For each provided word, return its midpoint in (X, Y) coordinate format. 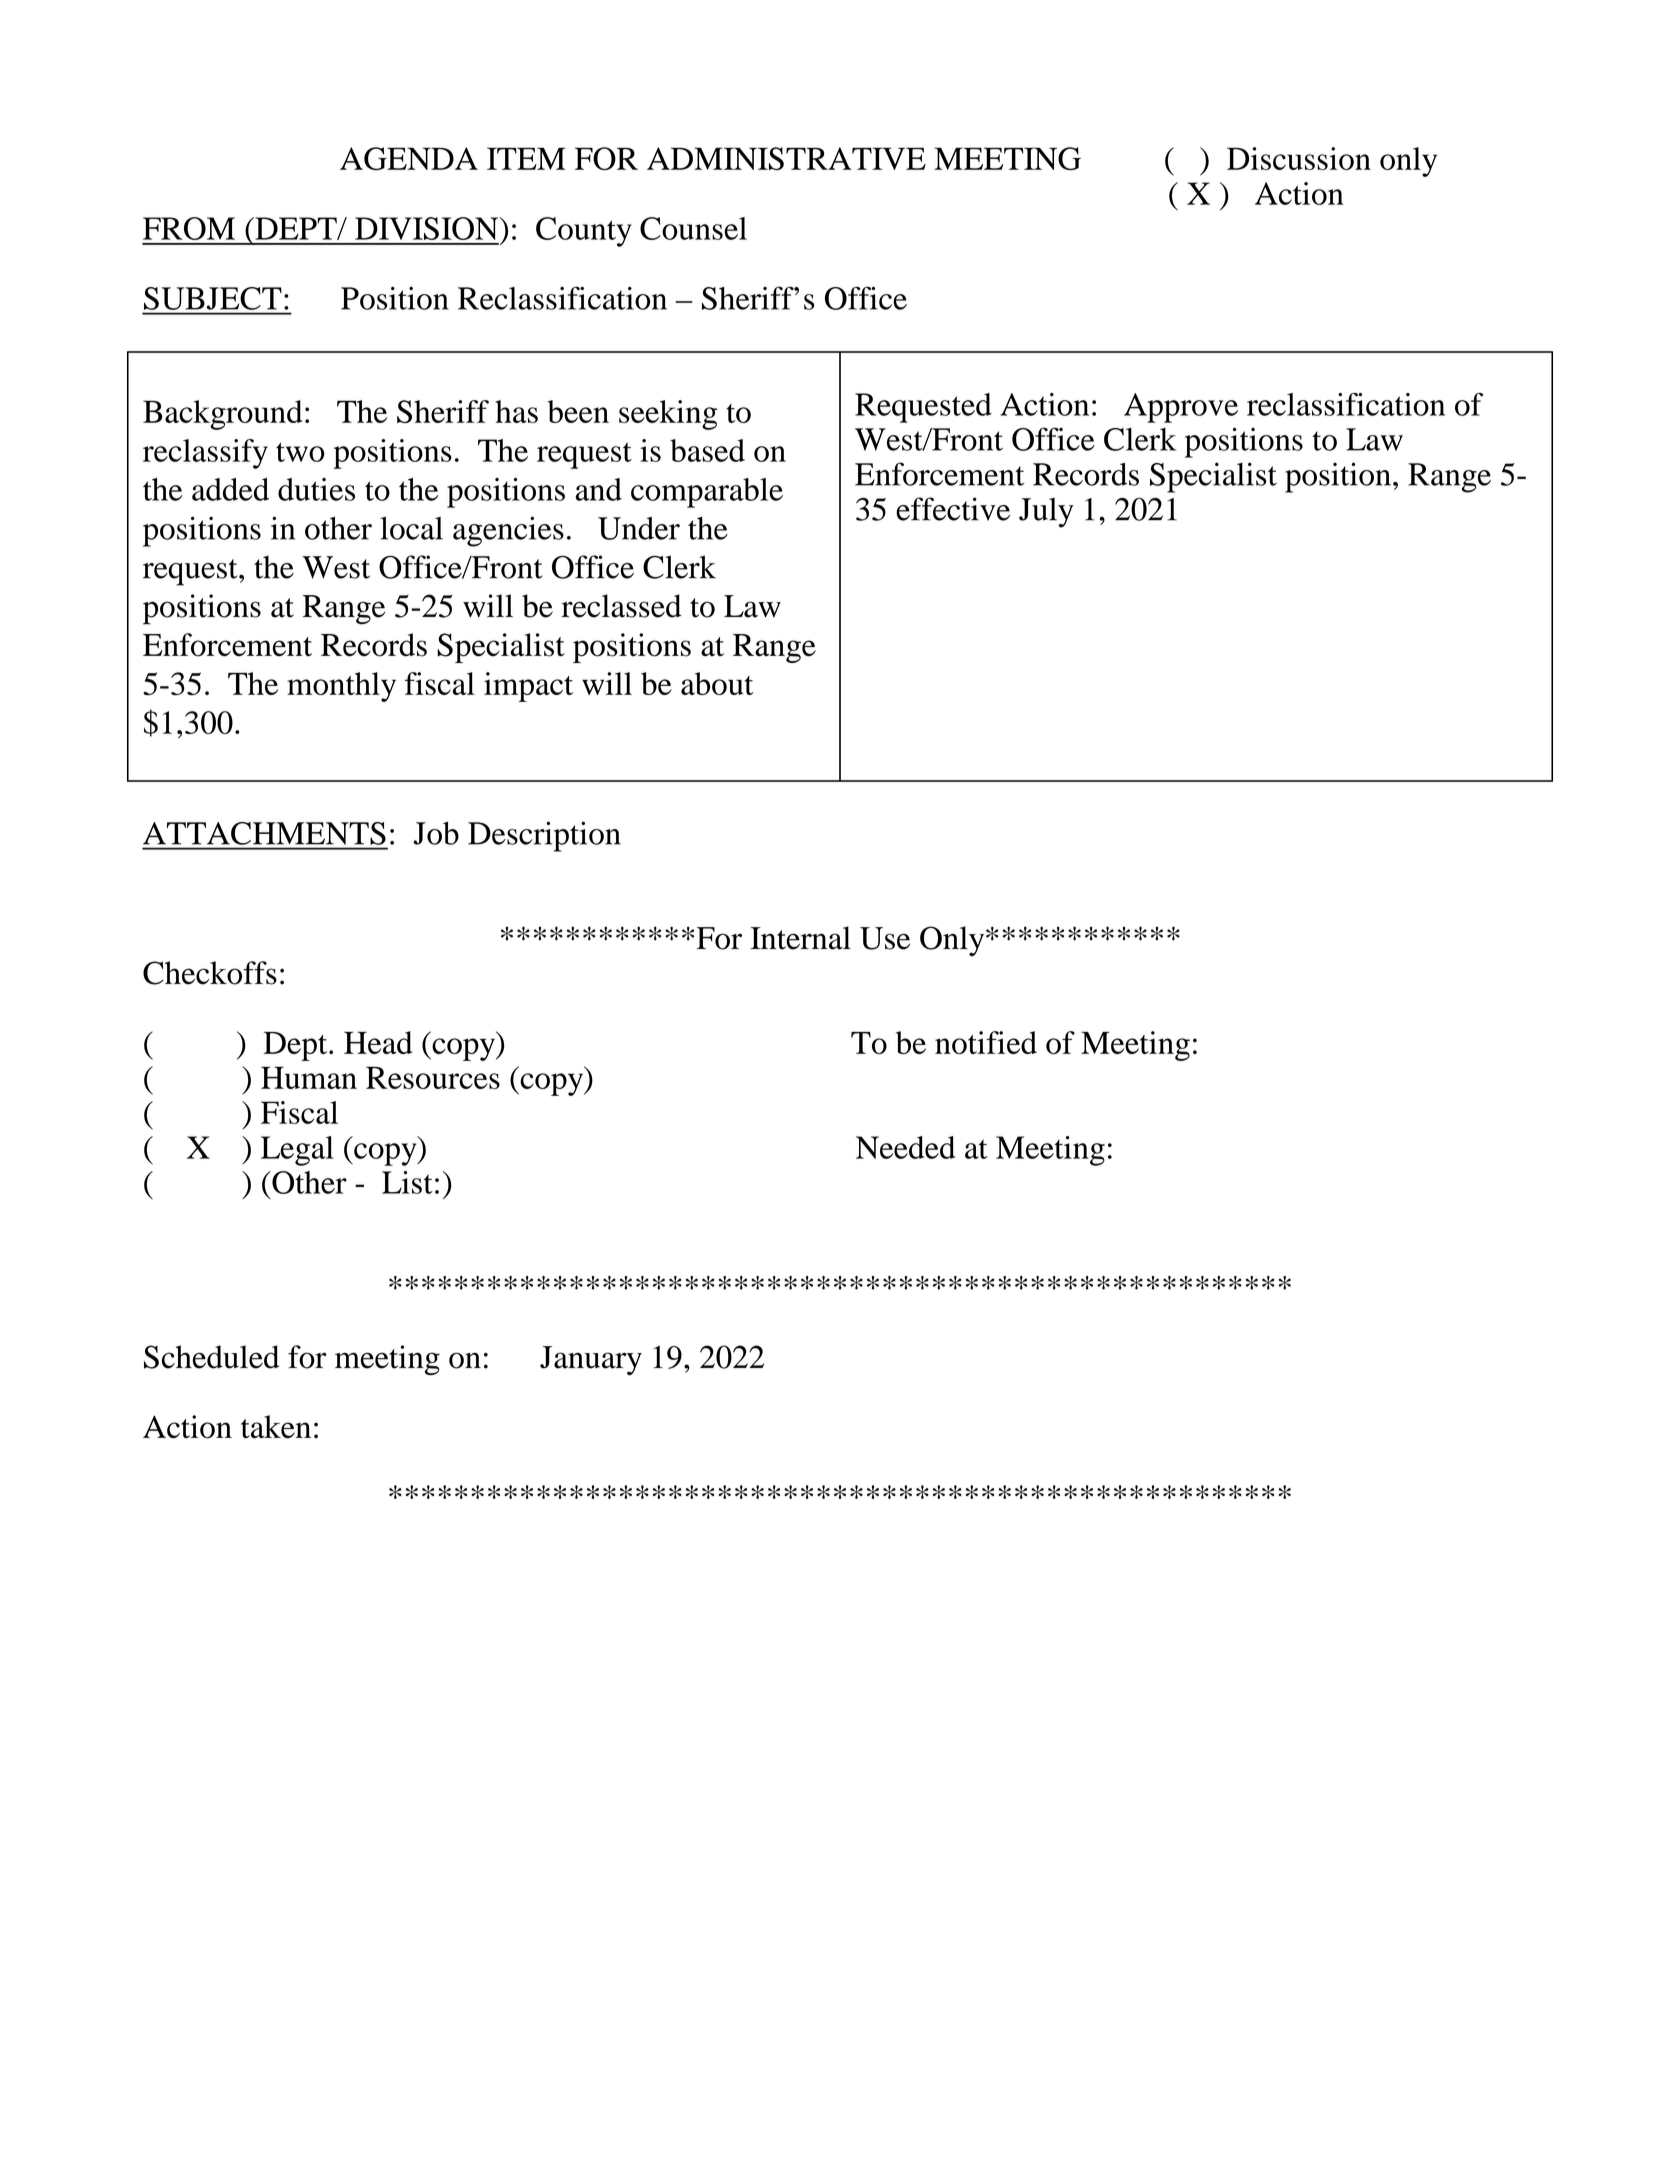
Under (639, 528)
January (591, 1360)
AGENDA (409, 158)
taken (276, 1426)
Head (378, 1042)
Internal (800, 938)
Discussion (1299, 158)
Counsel (693, 228)
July (1046, 513)
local (411, 528)
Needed (905, 1147)
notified (986, 1042)
